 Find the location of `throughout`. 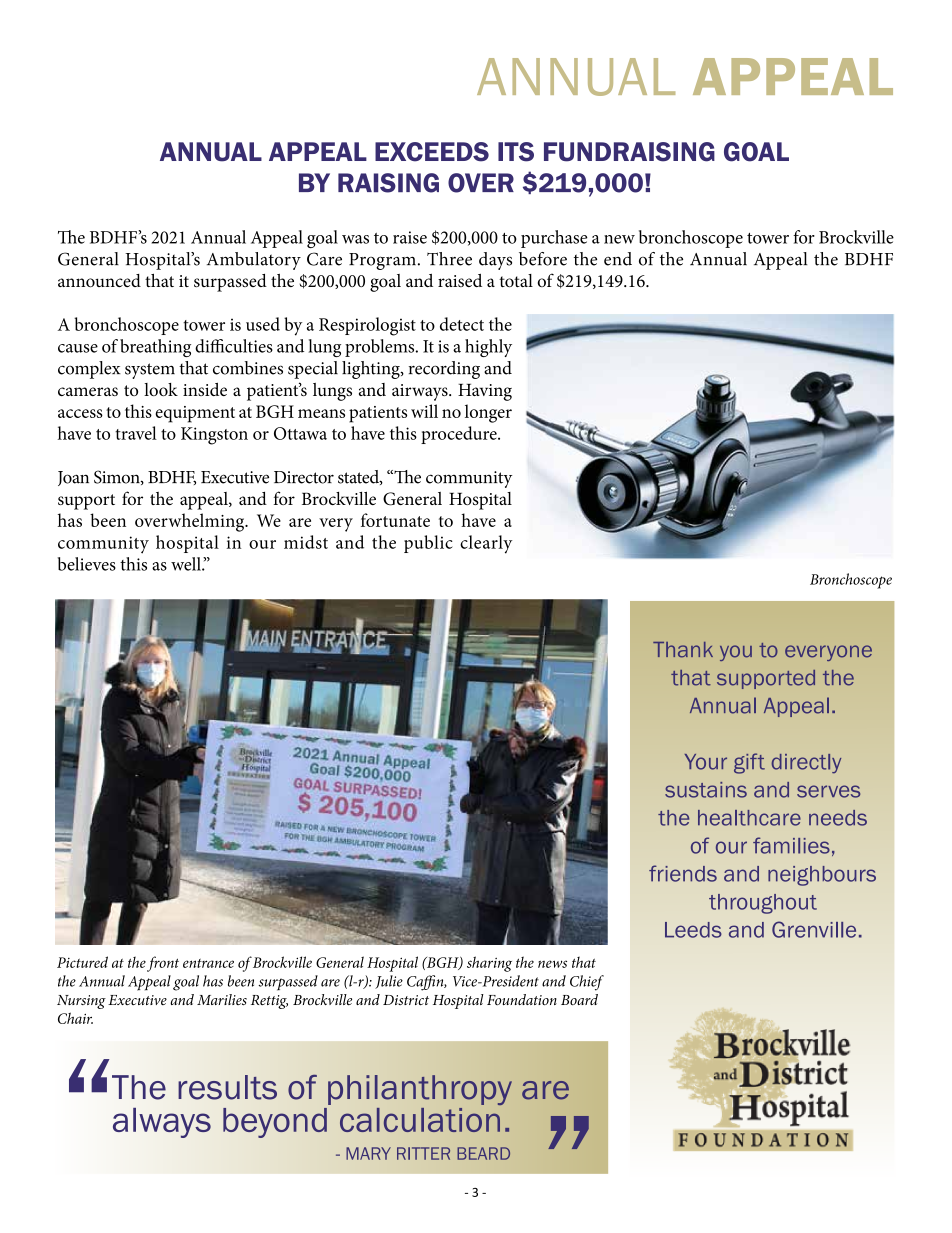

throughout is located at coordinates (763, 904).
